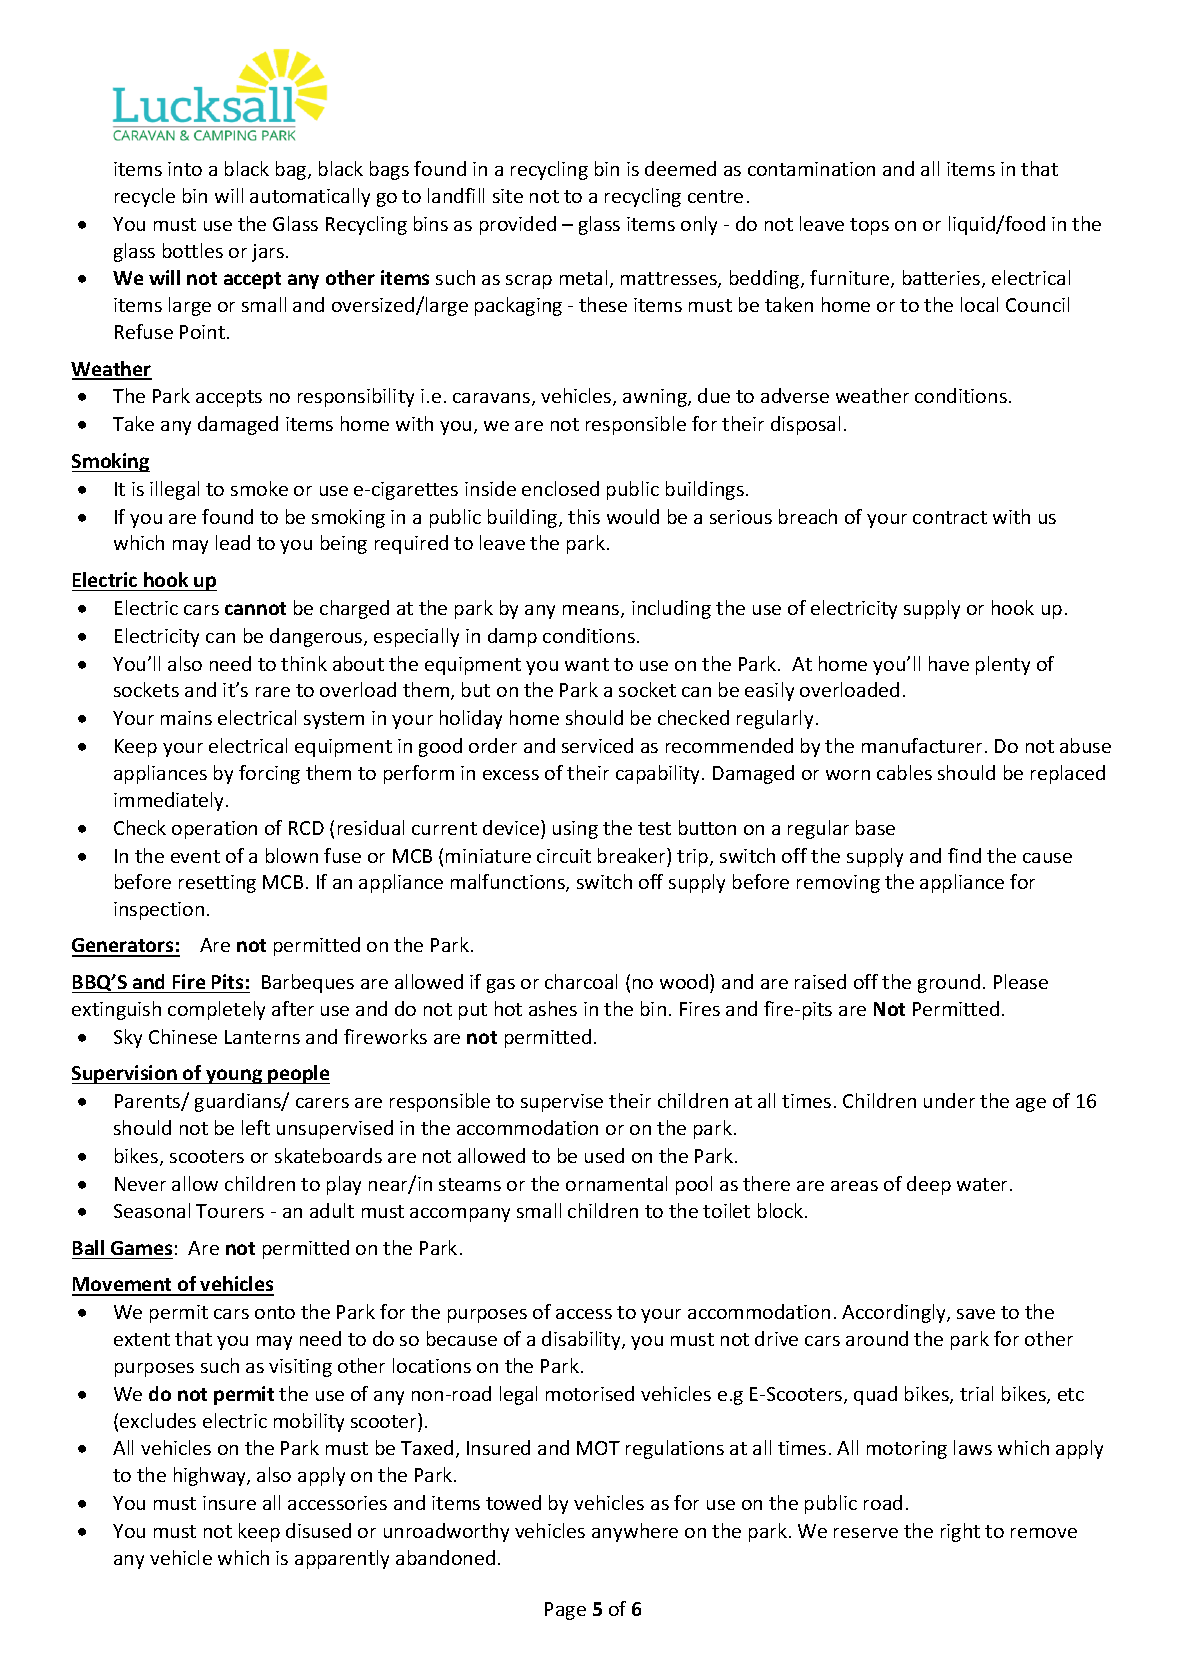 The width and height of the page is (1186, 1677). Describe the element at coordinates (587, 664) in the page. I see `want` at that location.
